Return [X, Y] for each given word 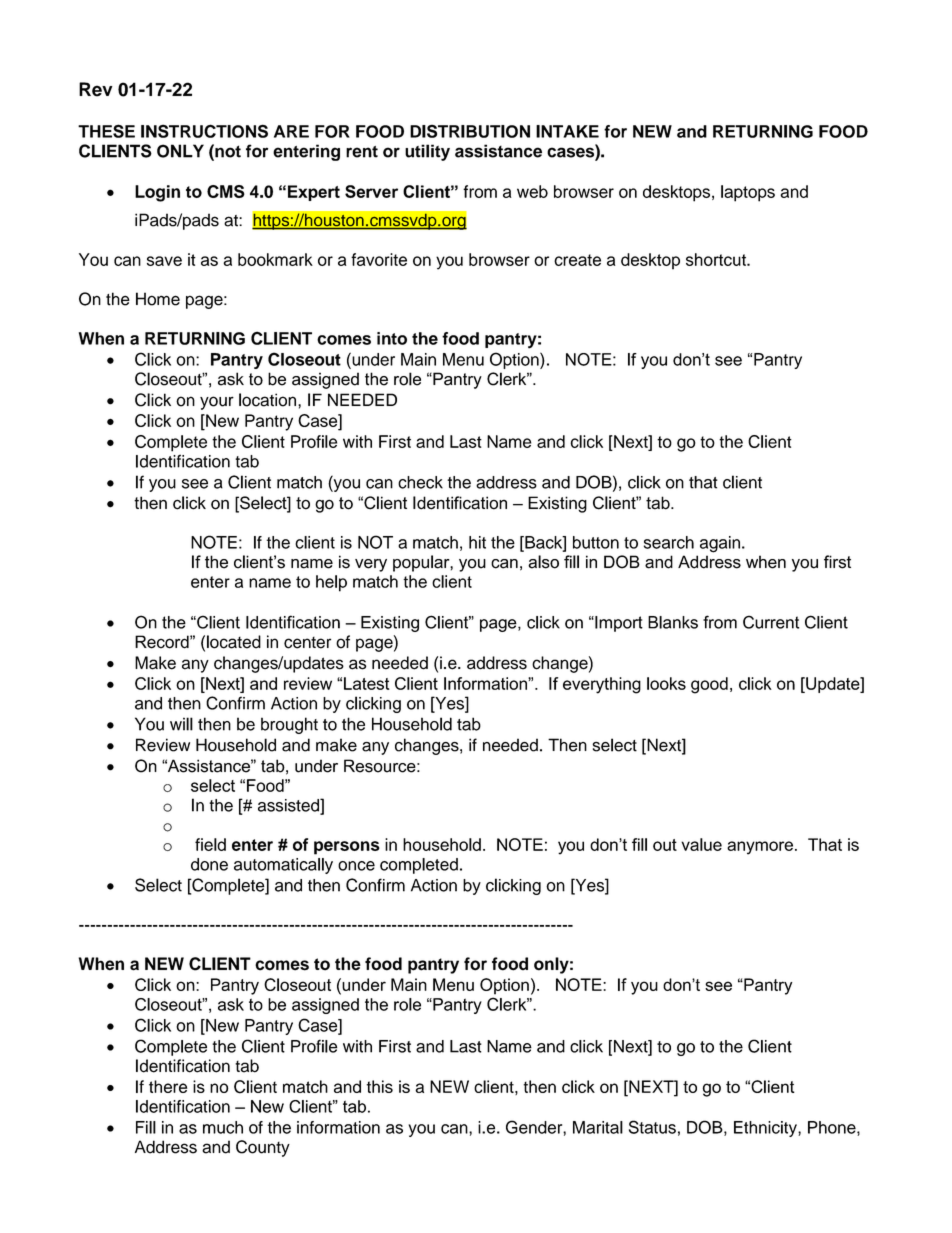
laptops [748, 193]
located [234, 642]
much [223, 1127]
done [209, 864]
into [392, 338]
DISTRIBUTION [470, 131]
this [379, 1086]
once [356, 866]
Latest [367, 683]
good [709, 685]
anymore [760, 848]
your [217, 403]
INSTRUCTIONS [204, 131]
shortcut [717, 259]
